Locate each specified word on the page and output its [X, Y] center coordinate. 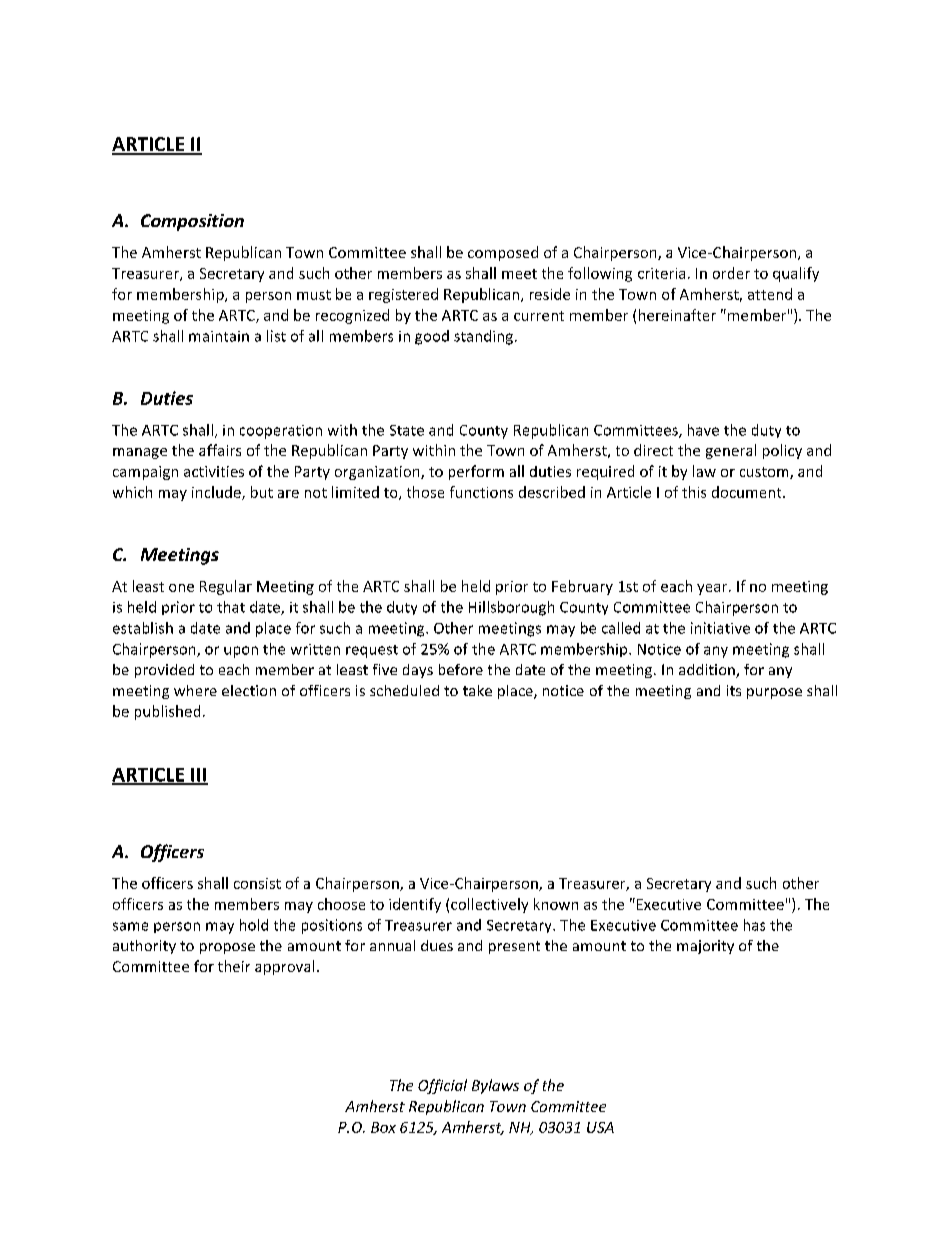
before [461, 669]
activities [214, 471]
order [731, 273]
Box [383, 1127]
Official [442, 1086]
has [754, 925]
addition [708, 671]
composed [503, 253]
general [731, 451]
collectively [489, 905]
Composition [192, 222]
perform [476, 472]
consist [257, 883]
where [195, 690]
